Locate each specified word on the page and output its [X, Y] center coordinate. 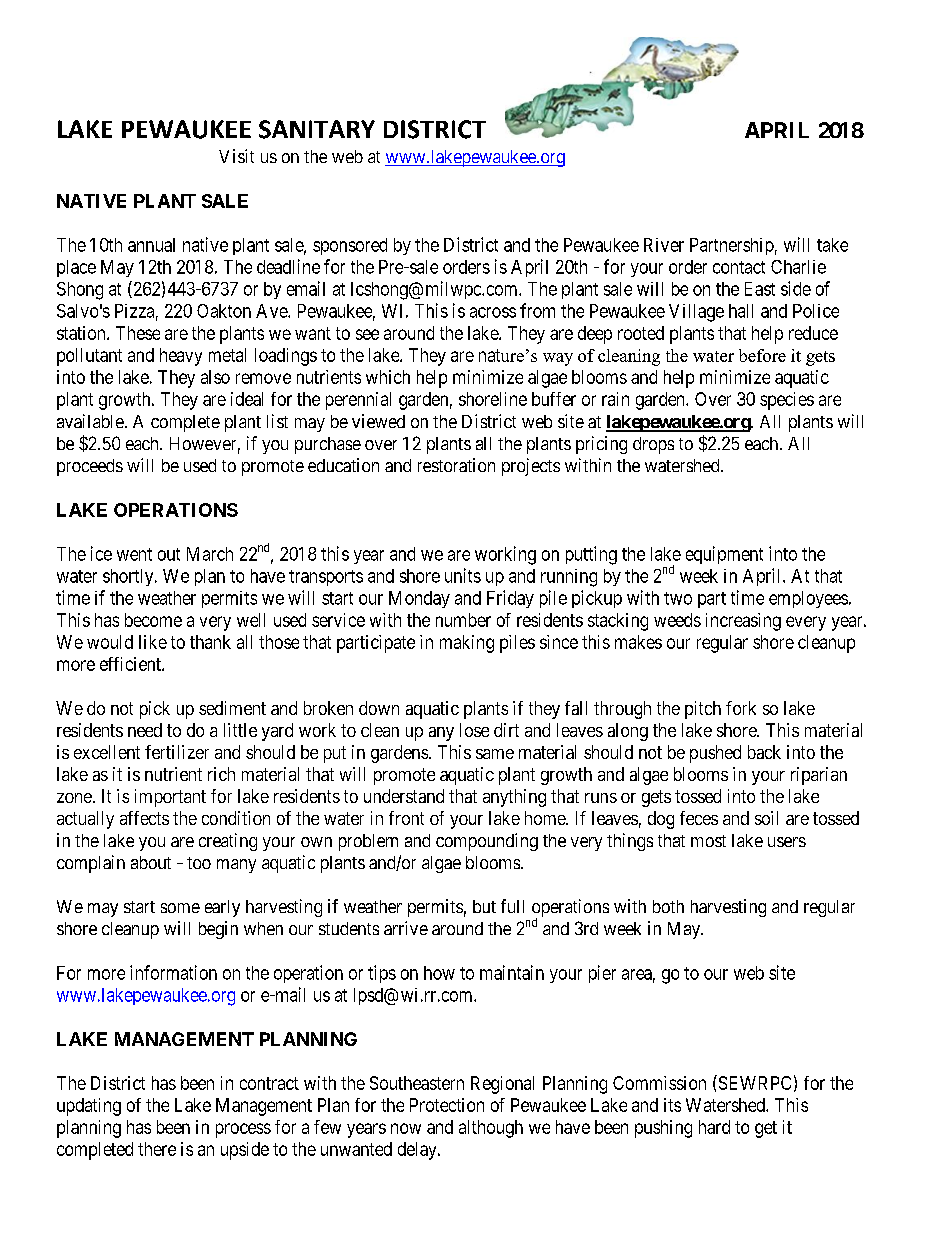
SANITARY [317, 129]
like [153, 642]
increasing [743, 622]
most [708, 841]
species [787, 401]
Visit [236, 156]
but [484, 906]
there [157, 1149]
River [664, 245]
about [151, 862]
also [215, 377]
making [467, 644]
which [388, 377]
